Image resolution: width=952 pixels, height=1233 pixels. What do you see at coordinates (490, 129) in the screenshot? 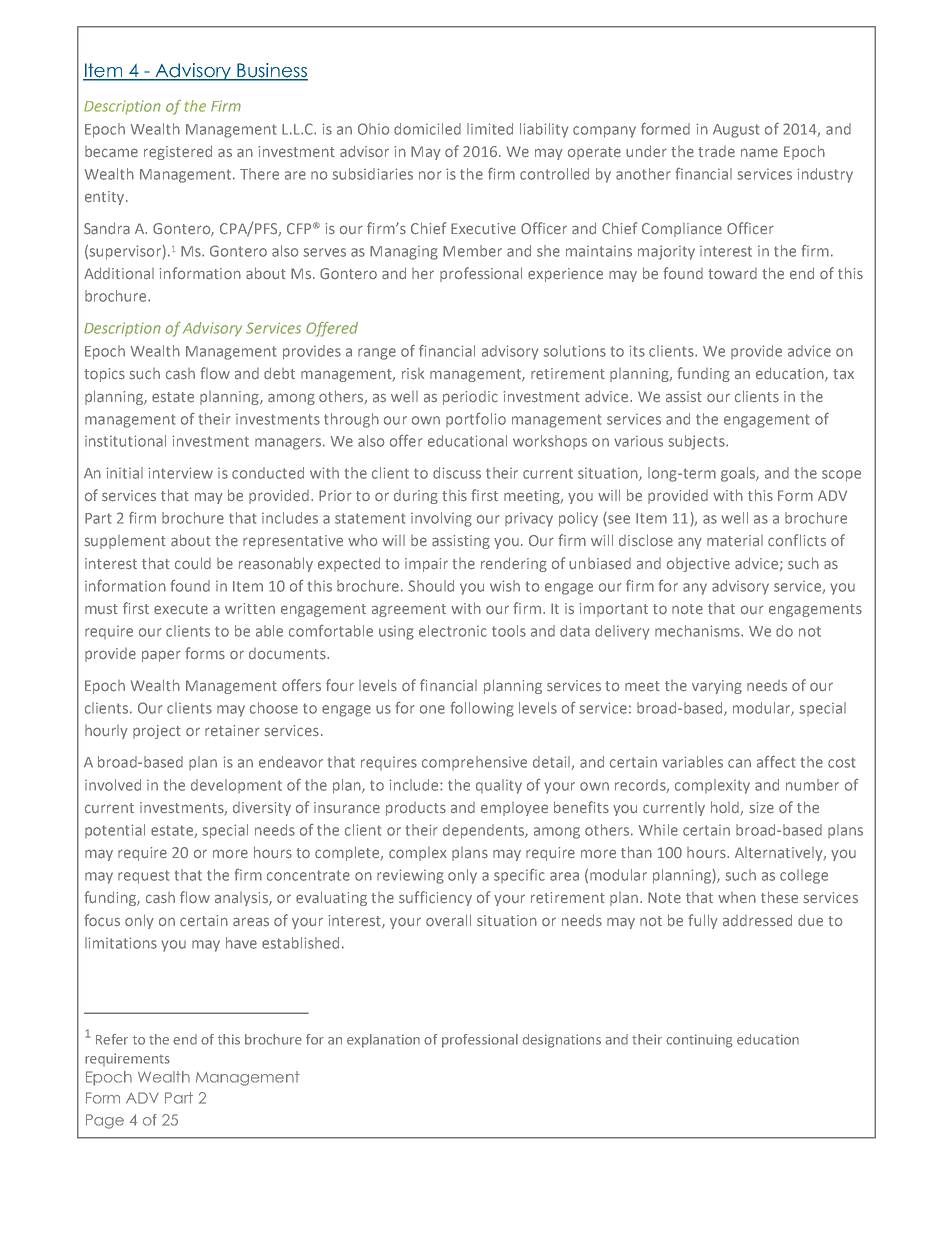
I see `limited` at bounding box center [490, 129].
